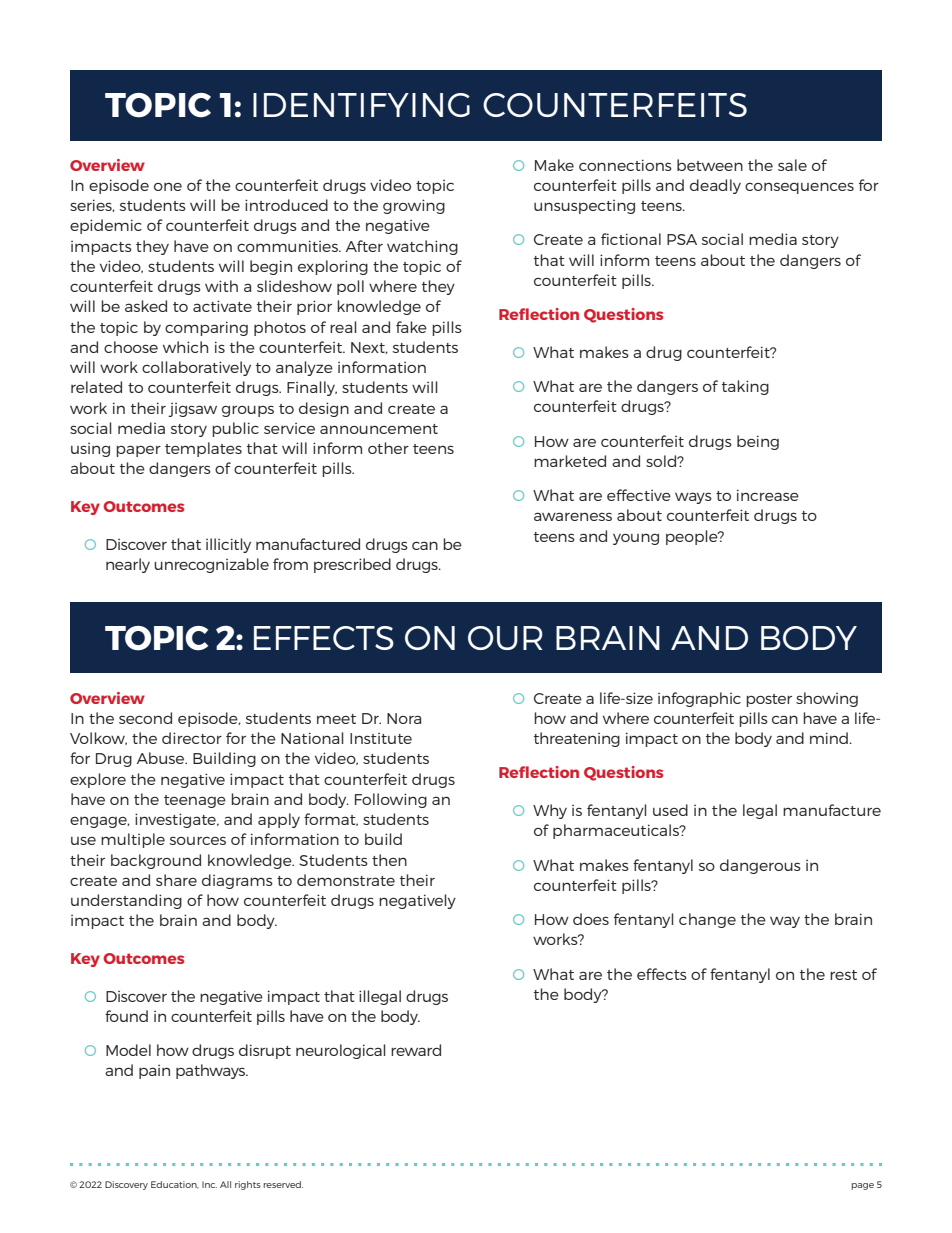 This image has height=1233, width=952. Describe the element at coordinates (416, 1050) in the image. I see `reward` at that location.
